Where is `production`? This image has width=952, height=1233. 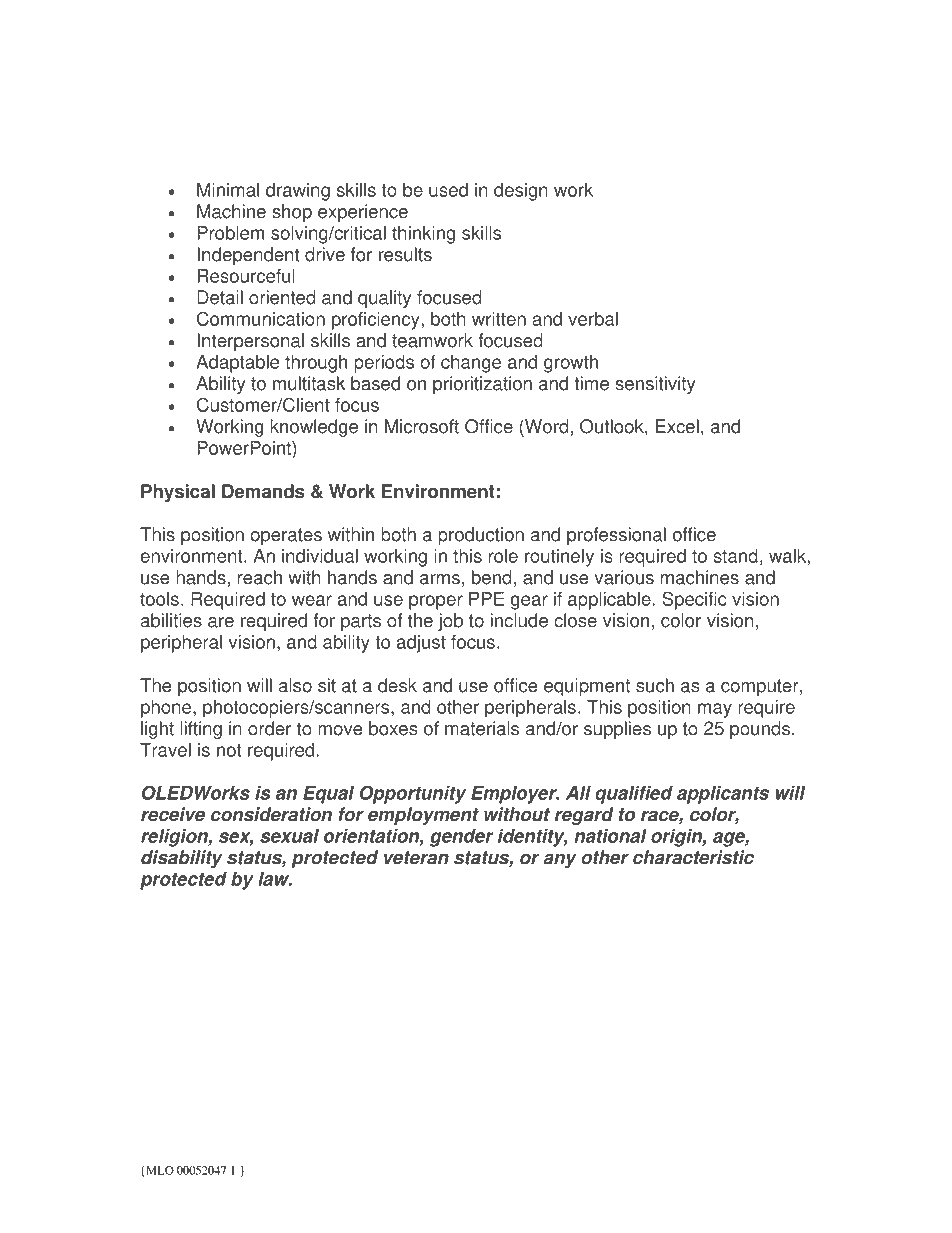 production is located at coordinates (481, 536).
